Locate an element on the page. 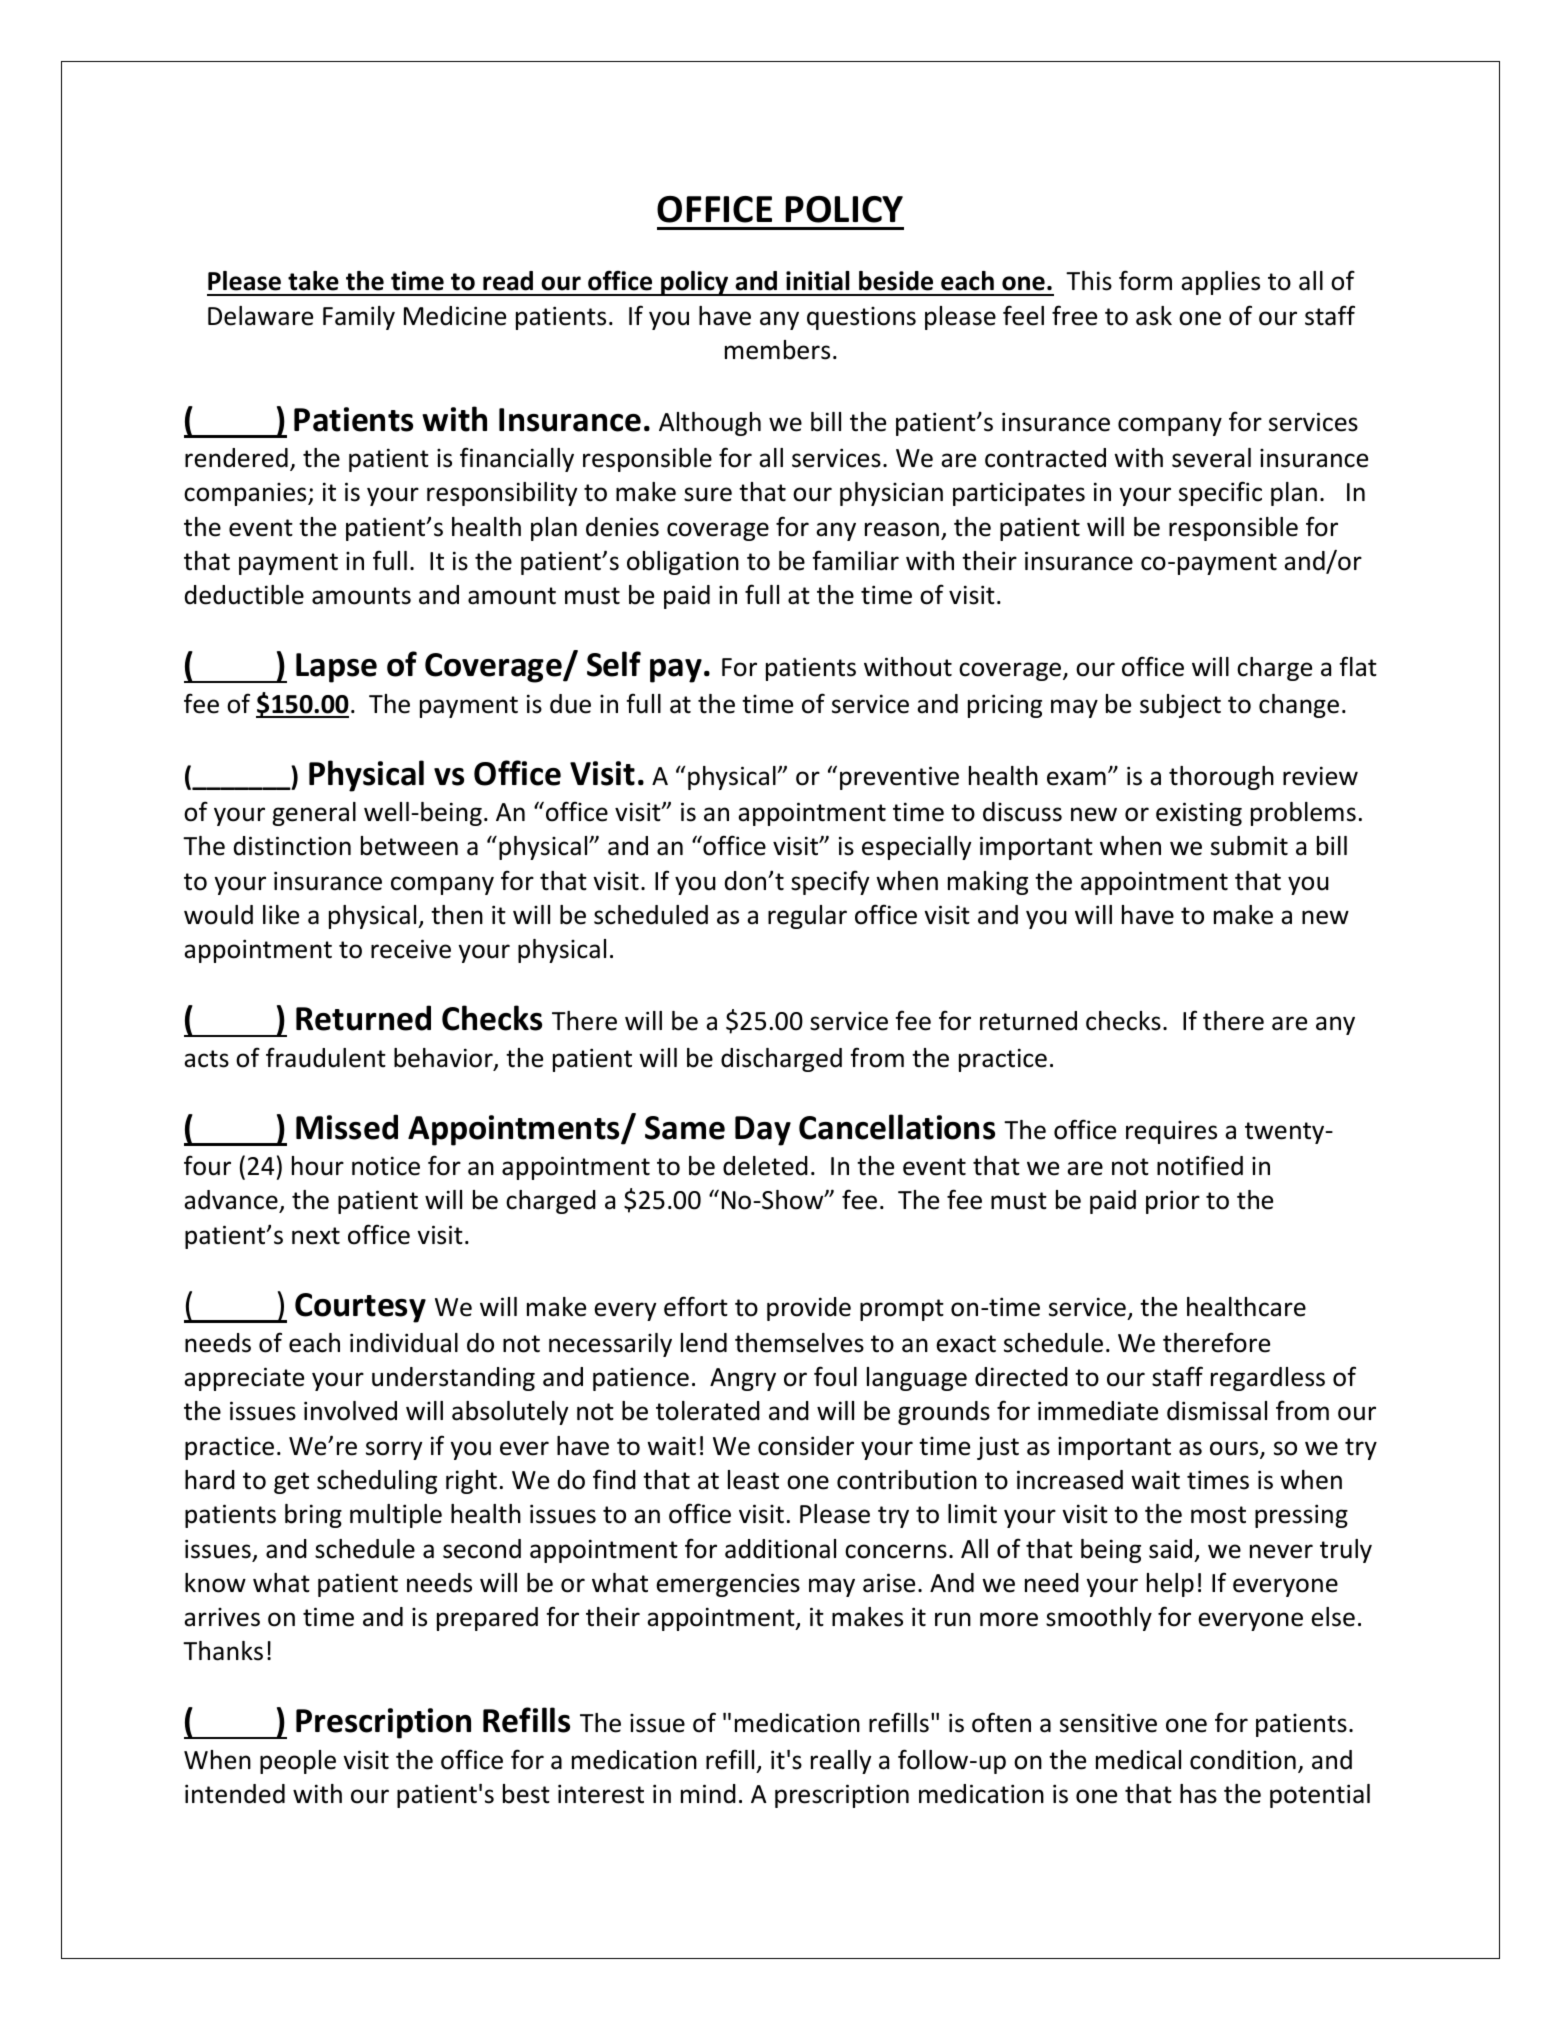 Image resolution: width=1561 pixels, height=2020 pixels. Day is located at coordinates (763, 1131).
